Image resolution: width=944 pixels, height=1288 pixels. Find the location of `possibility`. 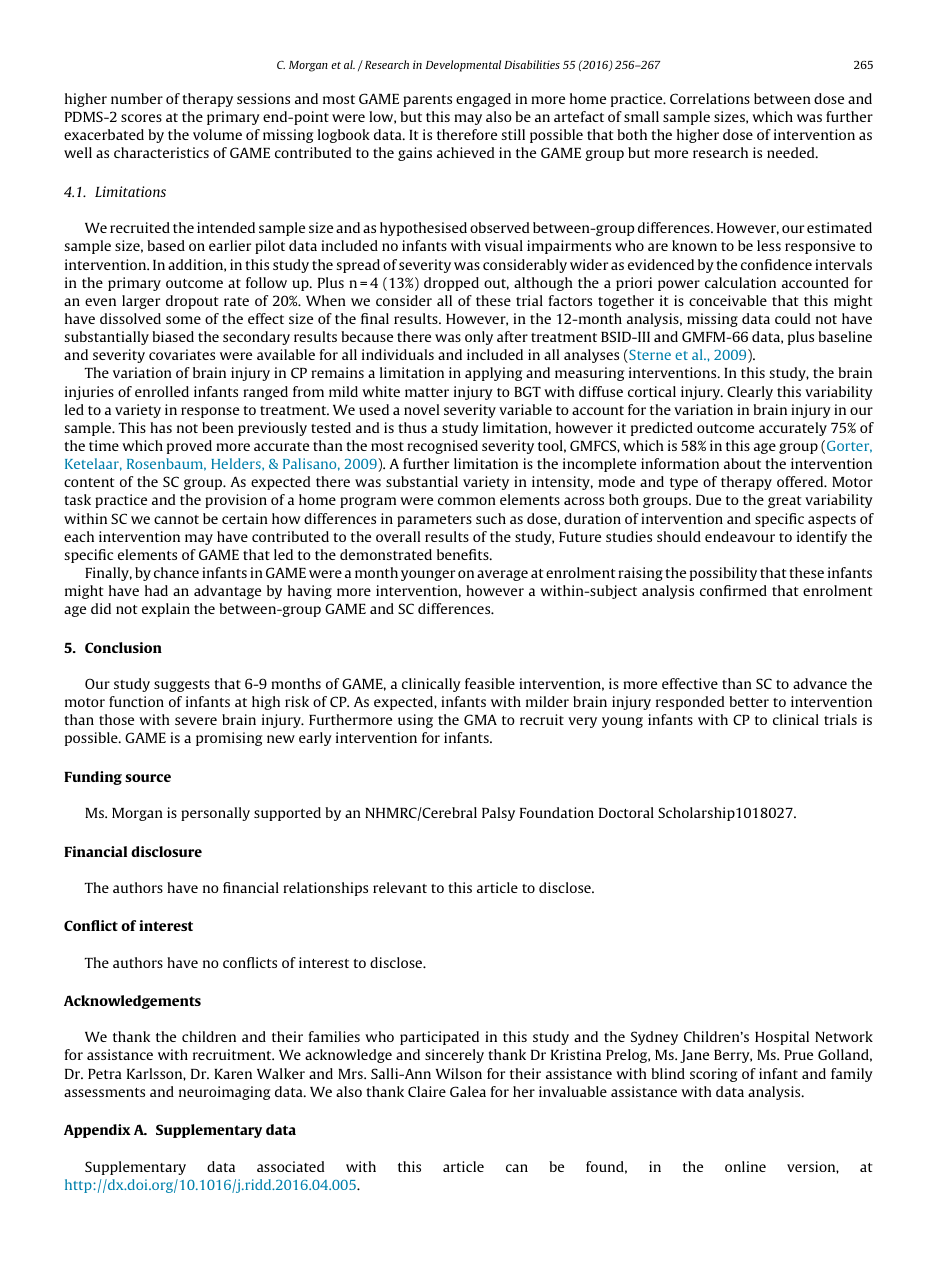

possibility is located at coordinates (723, 574).
